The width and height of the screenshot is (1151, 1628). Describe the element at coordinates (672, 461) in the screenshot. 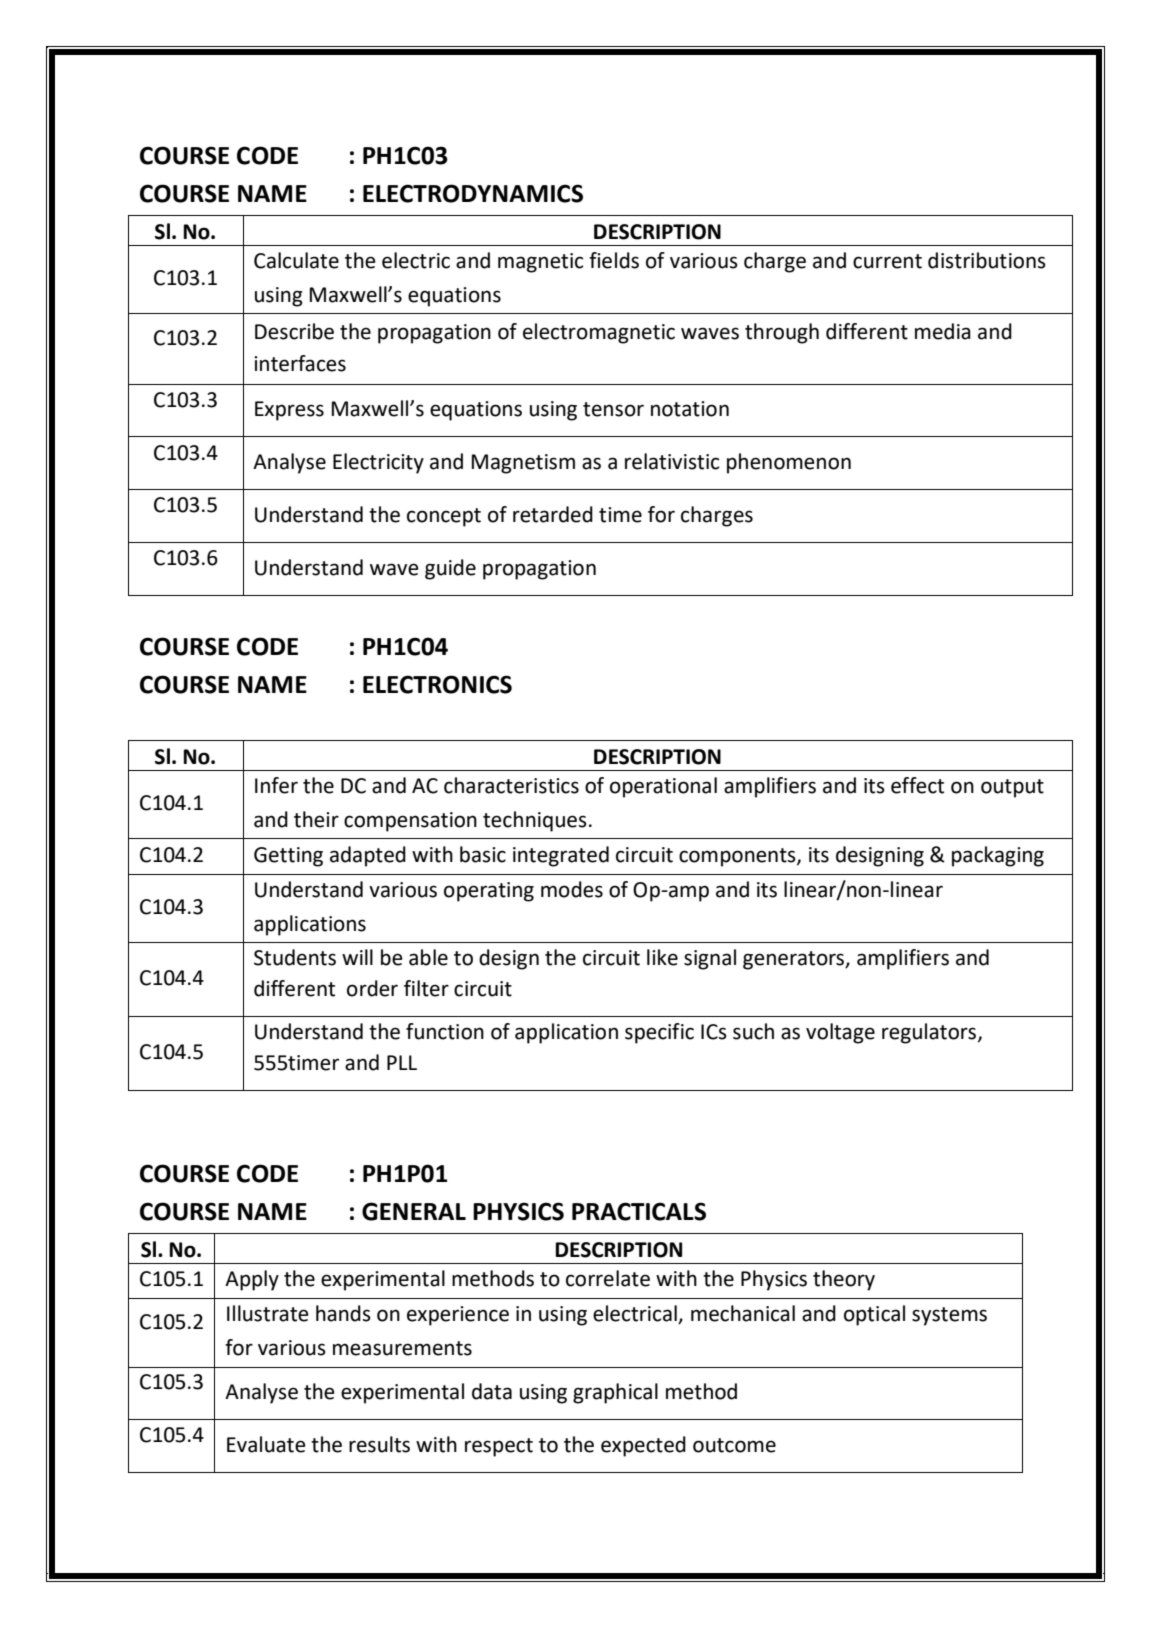

I see `relativistic` at that location.
